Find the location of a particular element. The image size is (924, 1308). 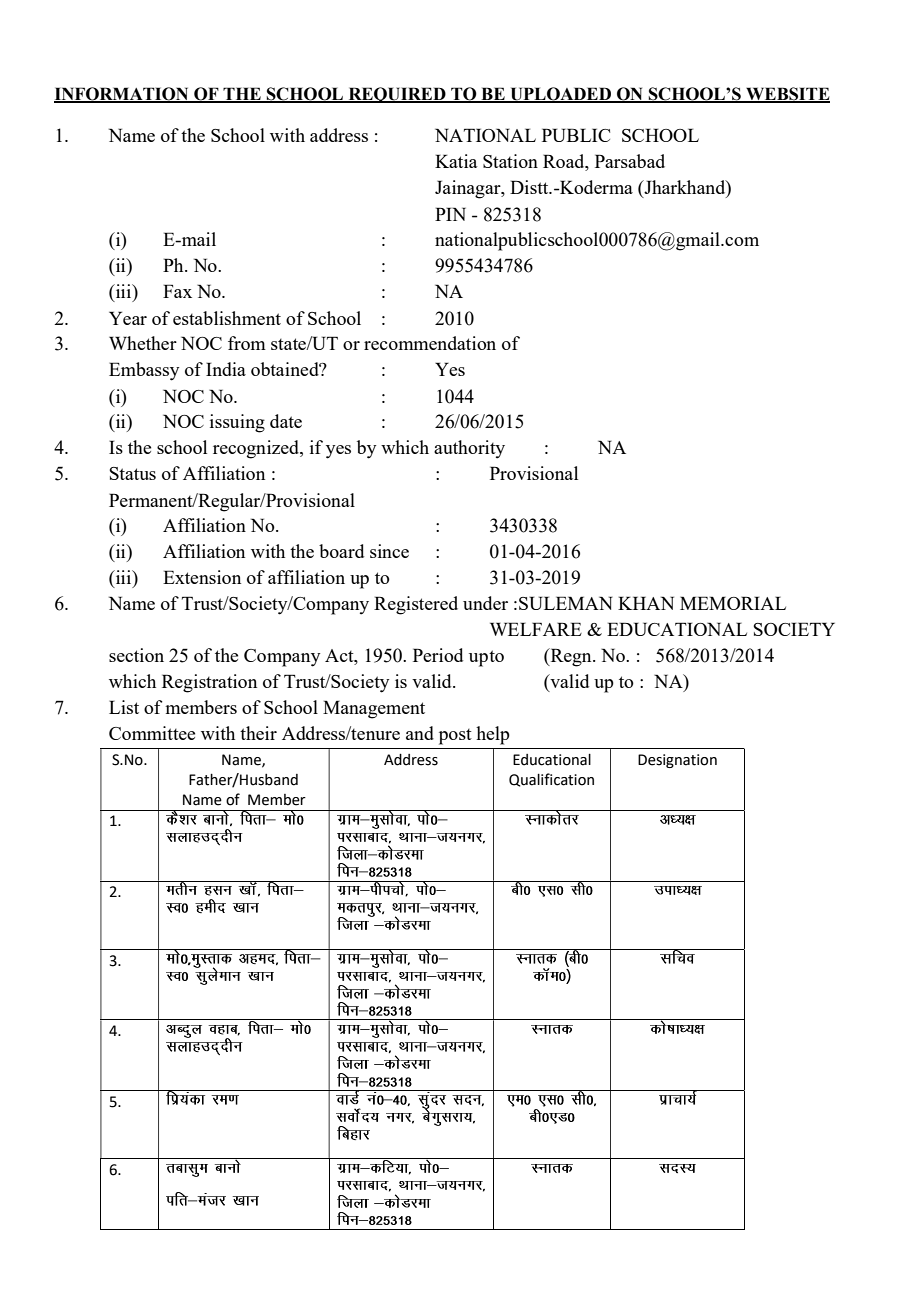

post is located at coordinates (455, 737).
